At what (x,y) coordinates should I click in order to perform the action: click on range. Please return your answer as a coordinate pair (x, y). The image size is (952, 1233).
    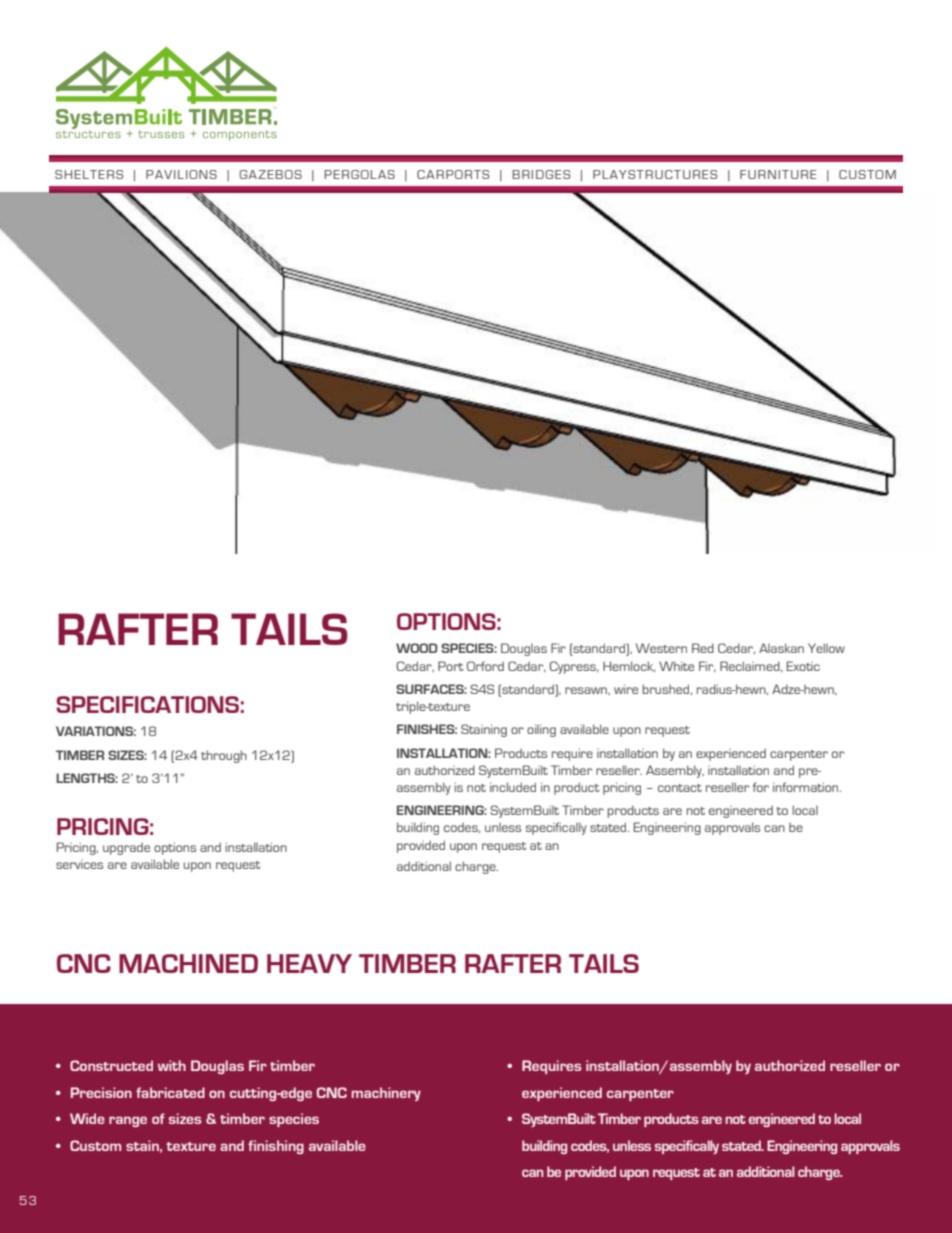
    Looking at the image, I should click on (128, 1121).
